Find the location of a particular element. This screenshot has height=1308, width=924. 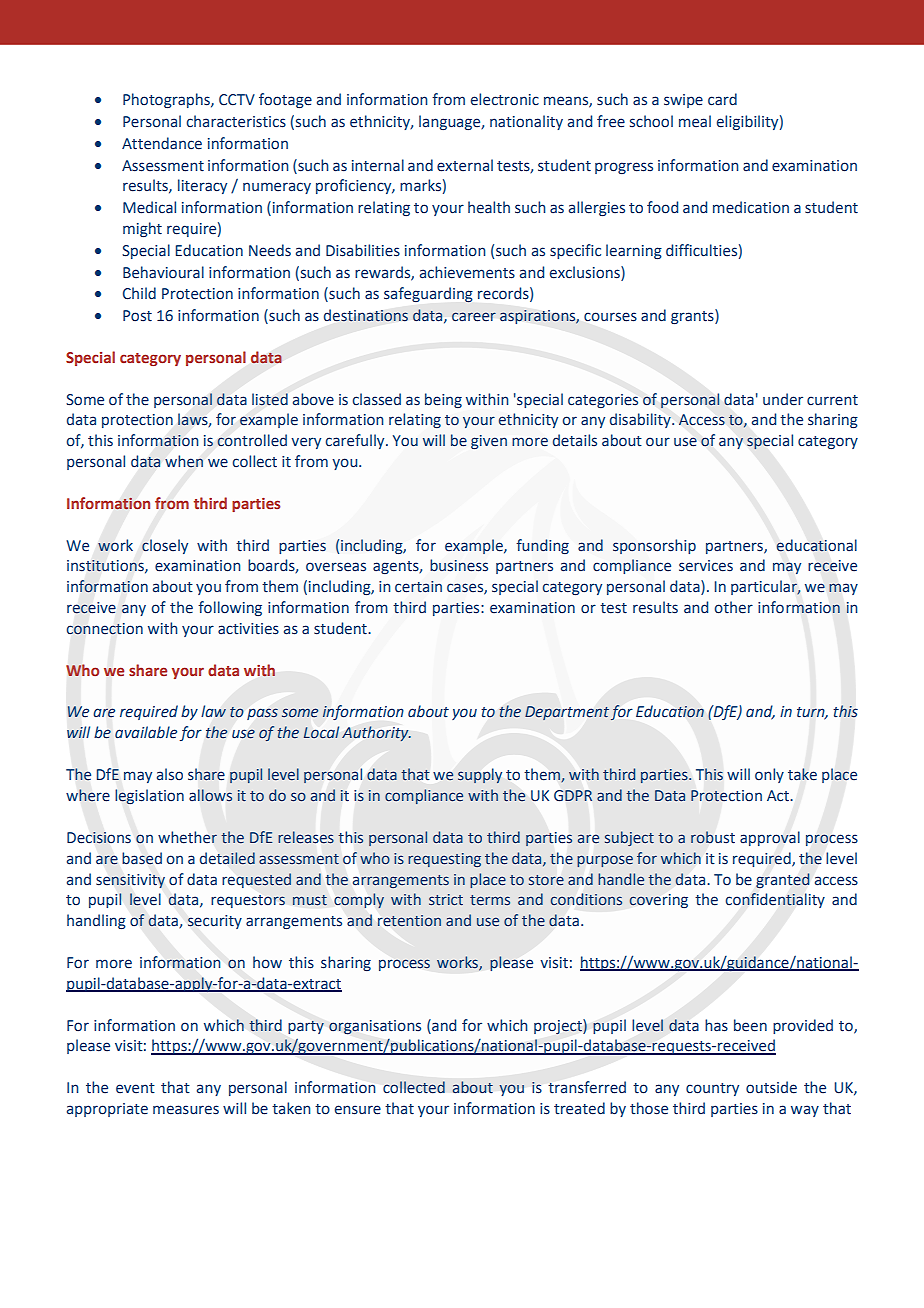

being is located at coordinates (443, 400).
